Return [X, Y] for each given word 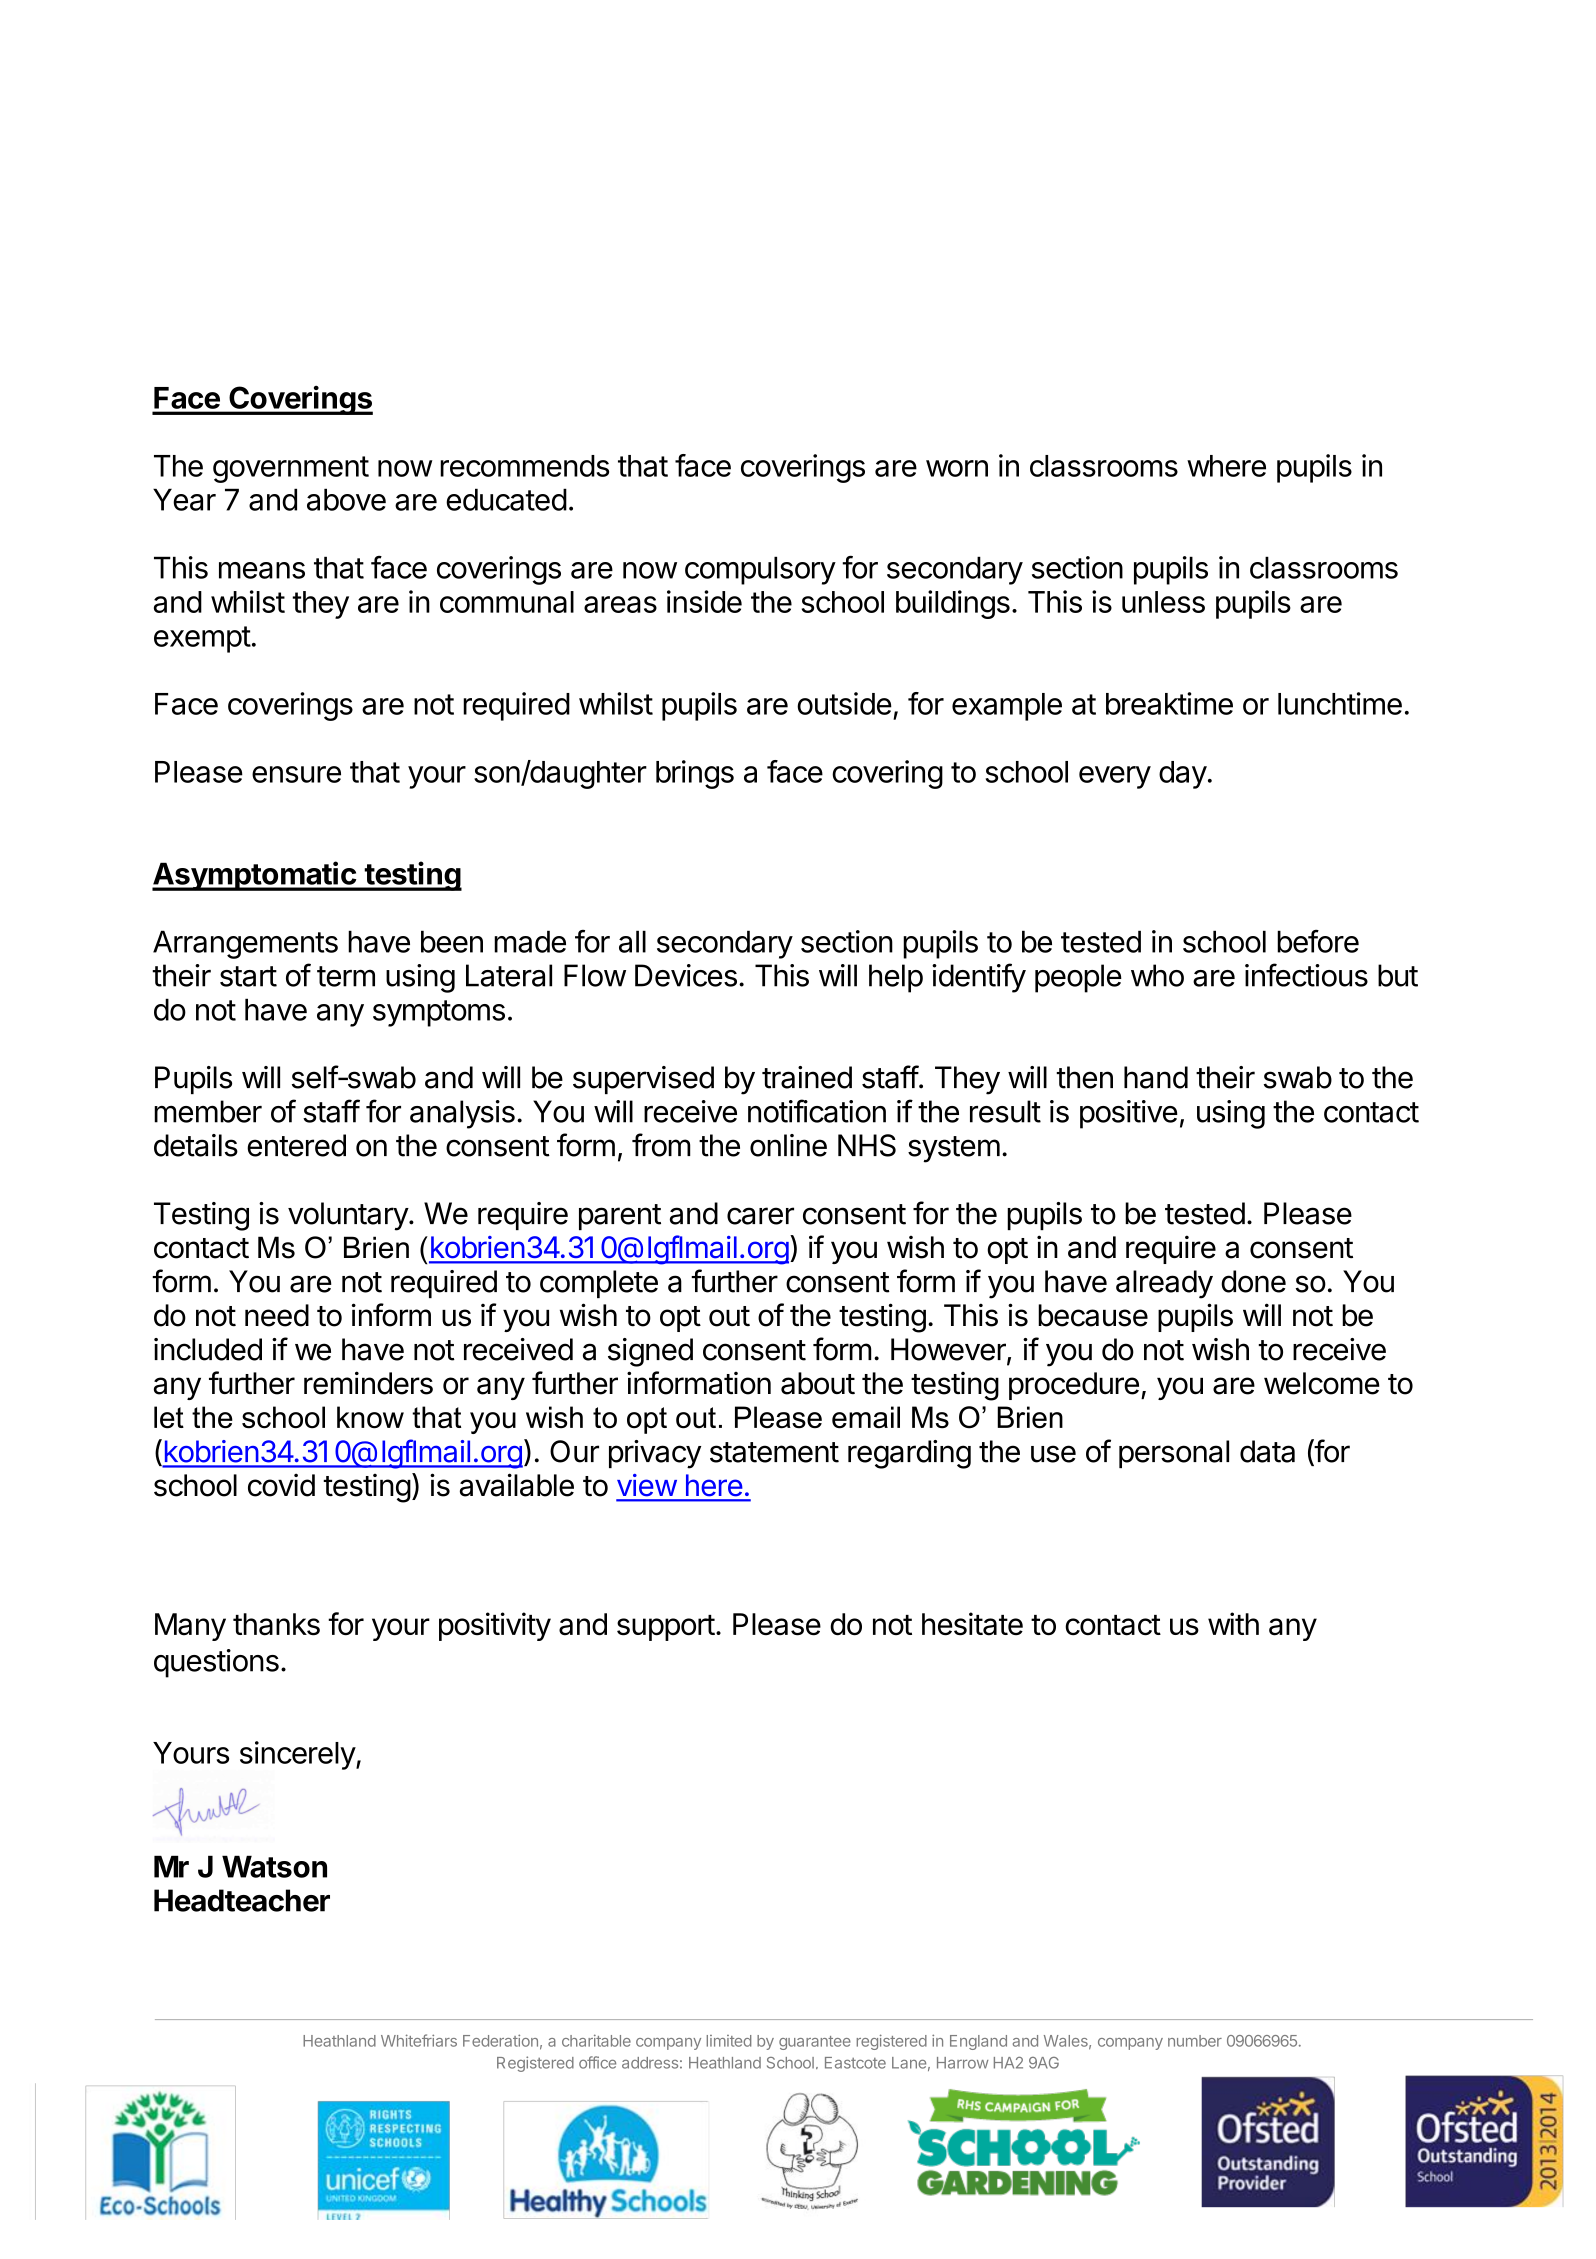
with [1233, 1623]
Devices [686, 975]
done [1253, 1281]
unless [1163, 602]
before [1318, 941]
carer [760, 1216]
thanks [276, 1624]
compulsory [760, 570]
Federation [500, 2040]
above [346, 499]
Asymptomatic [255, 876]
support [666, 1628]
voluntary [349, 1216]
